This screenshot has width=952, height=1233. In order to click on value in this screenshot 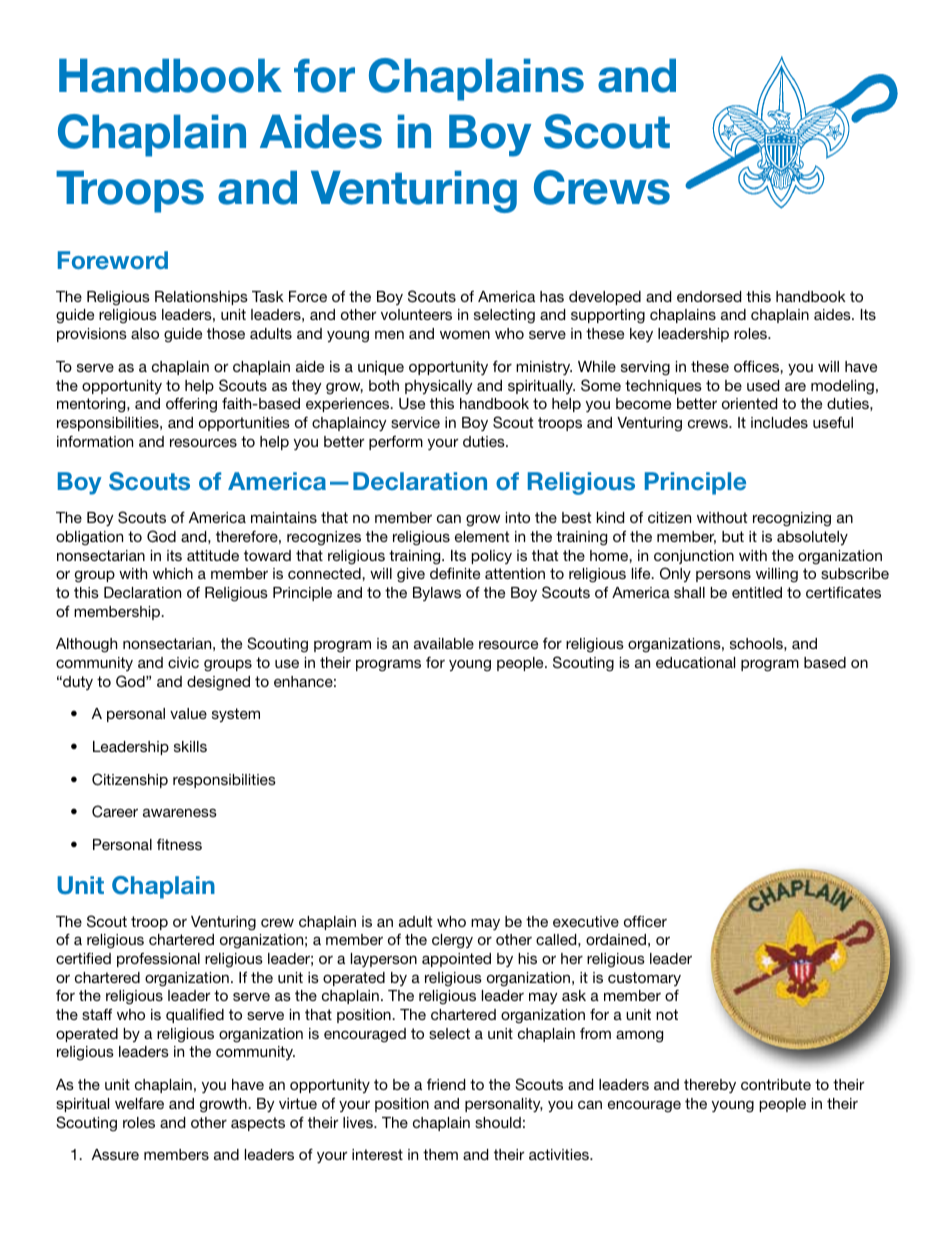, I will do `click(188, 713)`.
